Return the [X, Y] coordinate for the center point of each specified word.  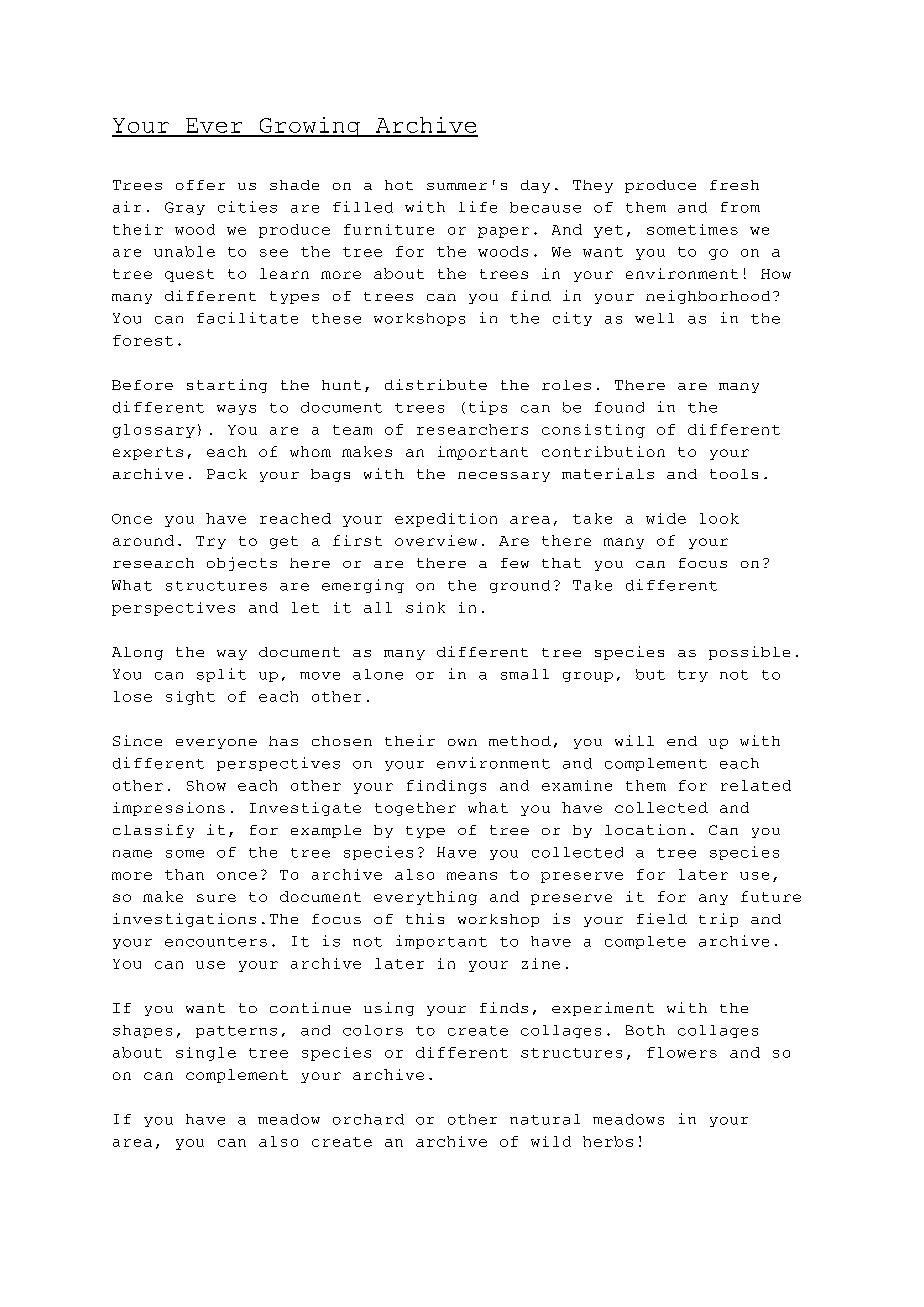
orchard [368, 1119]
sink [425, 607]
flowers [682, 1052]
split [221, 675]
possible [749, 653]
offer [200, 185]
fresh [734, 185]
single [206, 1054]
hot [399, 185]
